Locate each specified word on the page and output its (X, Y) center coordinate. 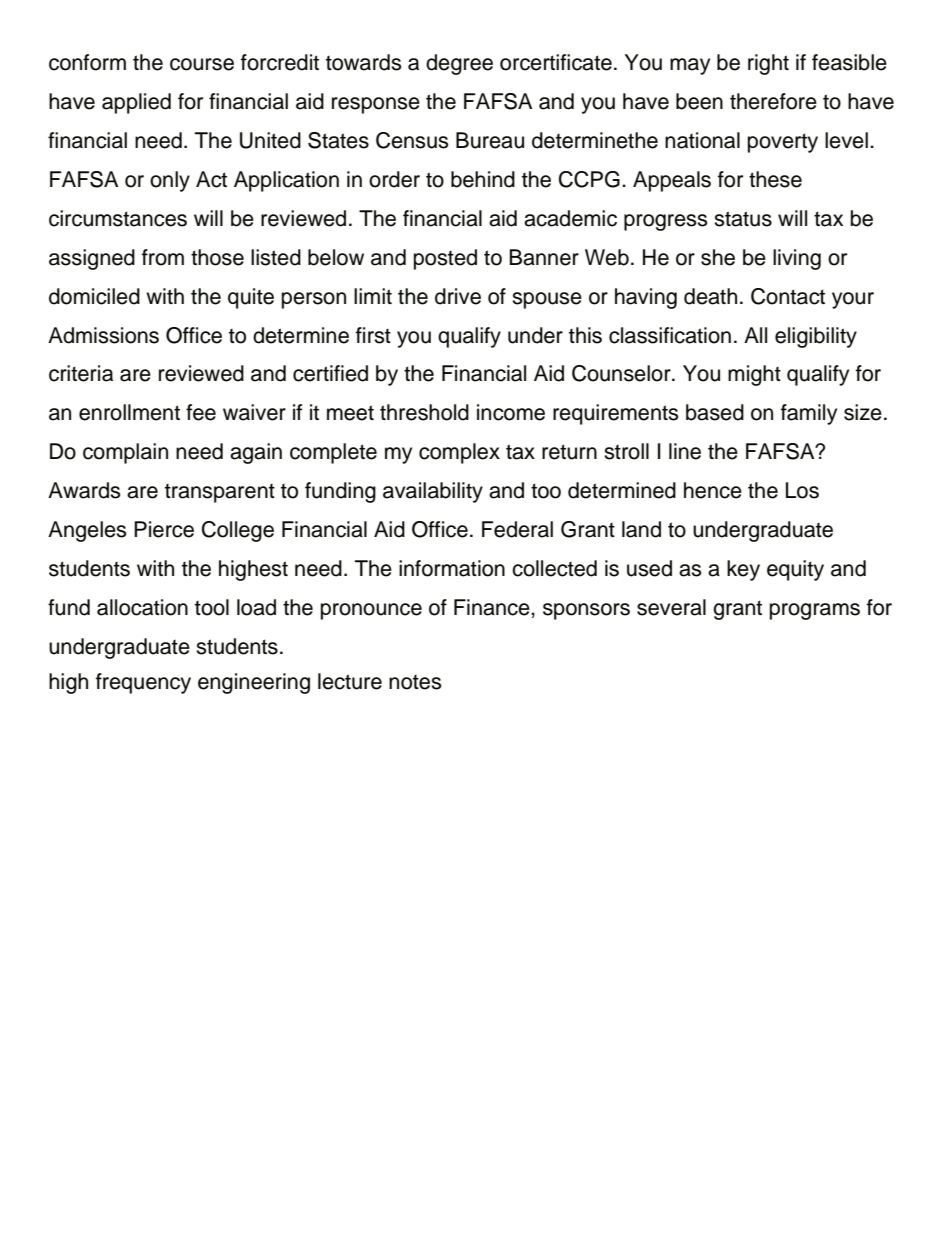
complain (125, 453)
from (163, 257)
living (797, 259)
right (768, 64)
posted (445, 259)
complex (459, 453)
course (202, 64)
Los (802, 490)
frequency (143, 683)
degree (459, 64)
